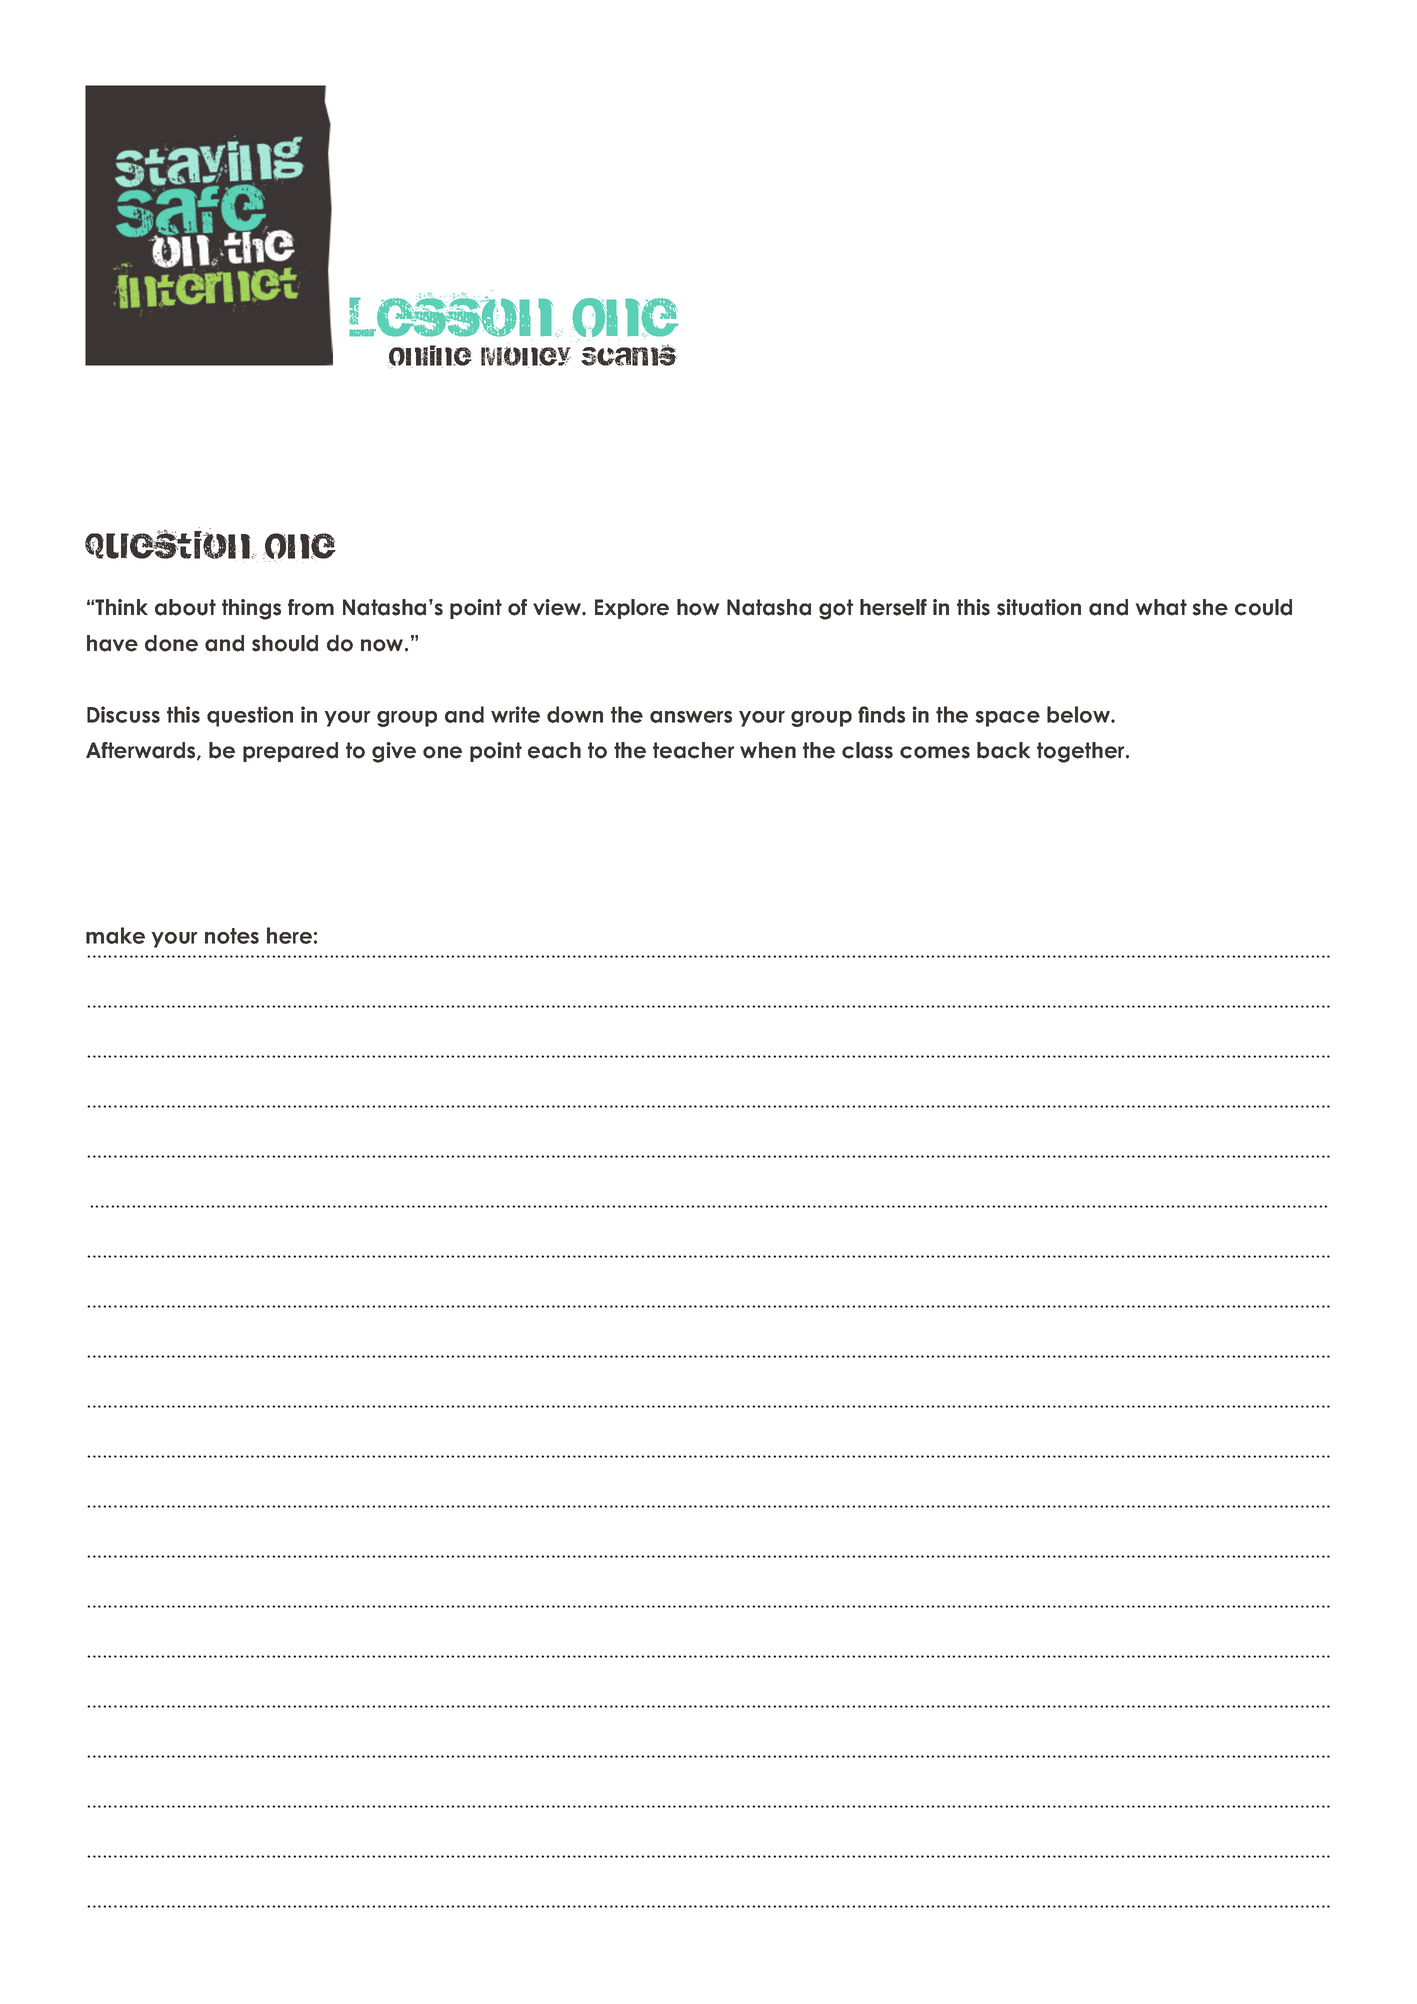 The width and height of the image is (1417, 2004). What do you see at coordinates (768, 750) in the image?
I see `when` at bounding box center [768, 750].
